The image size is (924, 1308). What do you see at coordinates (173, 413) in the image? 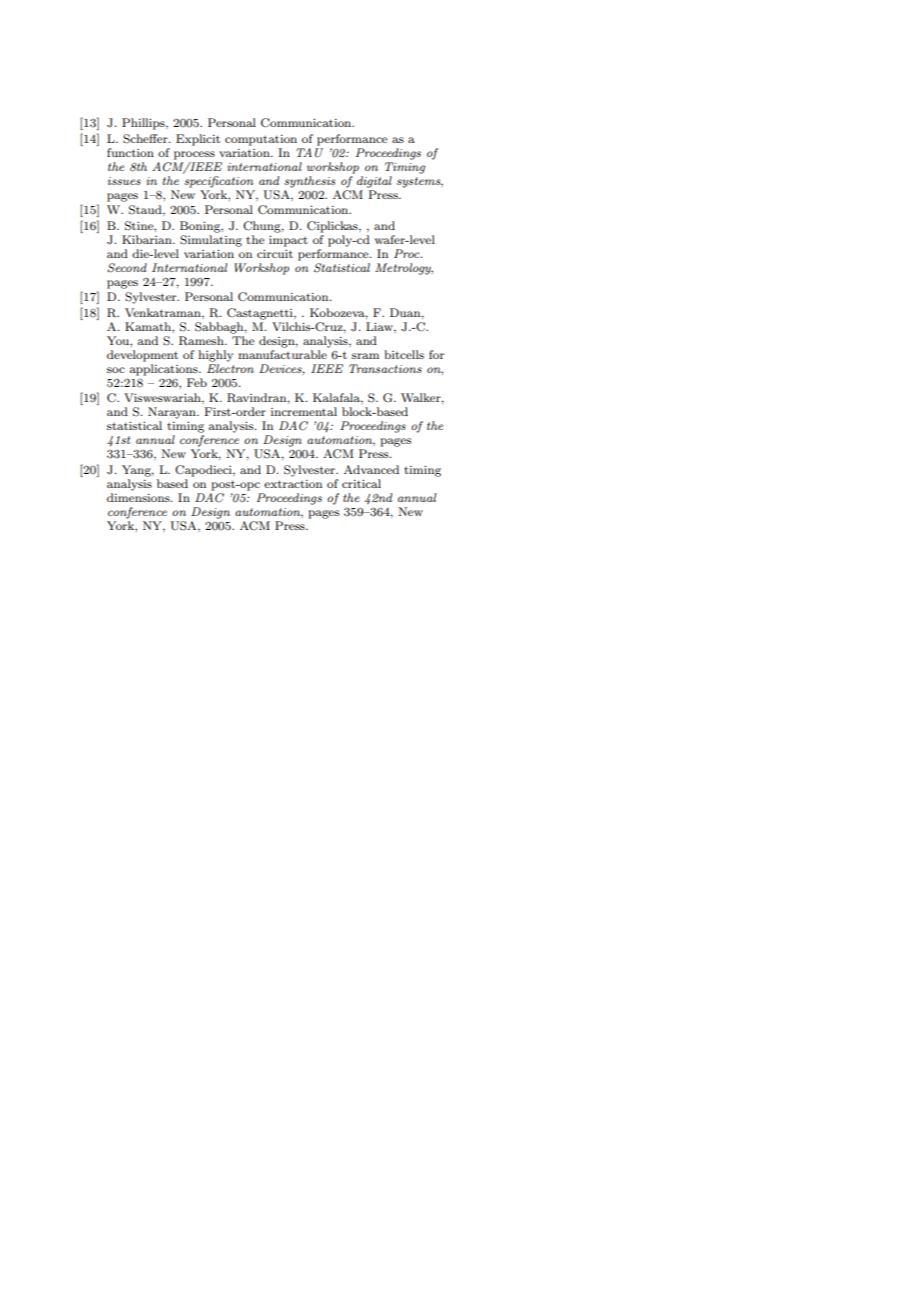
I see `Narayan` at bounding box center [173, 413].
